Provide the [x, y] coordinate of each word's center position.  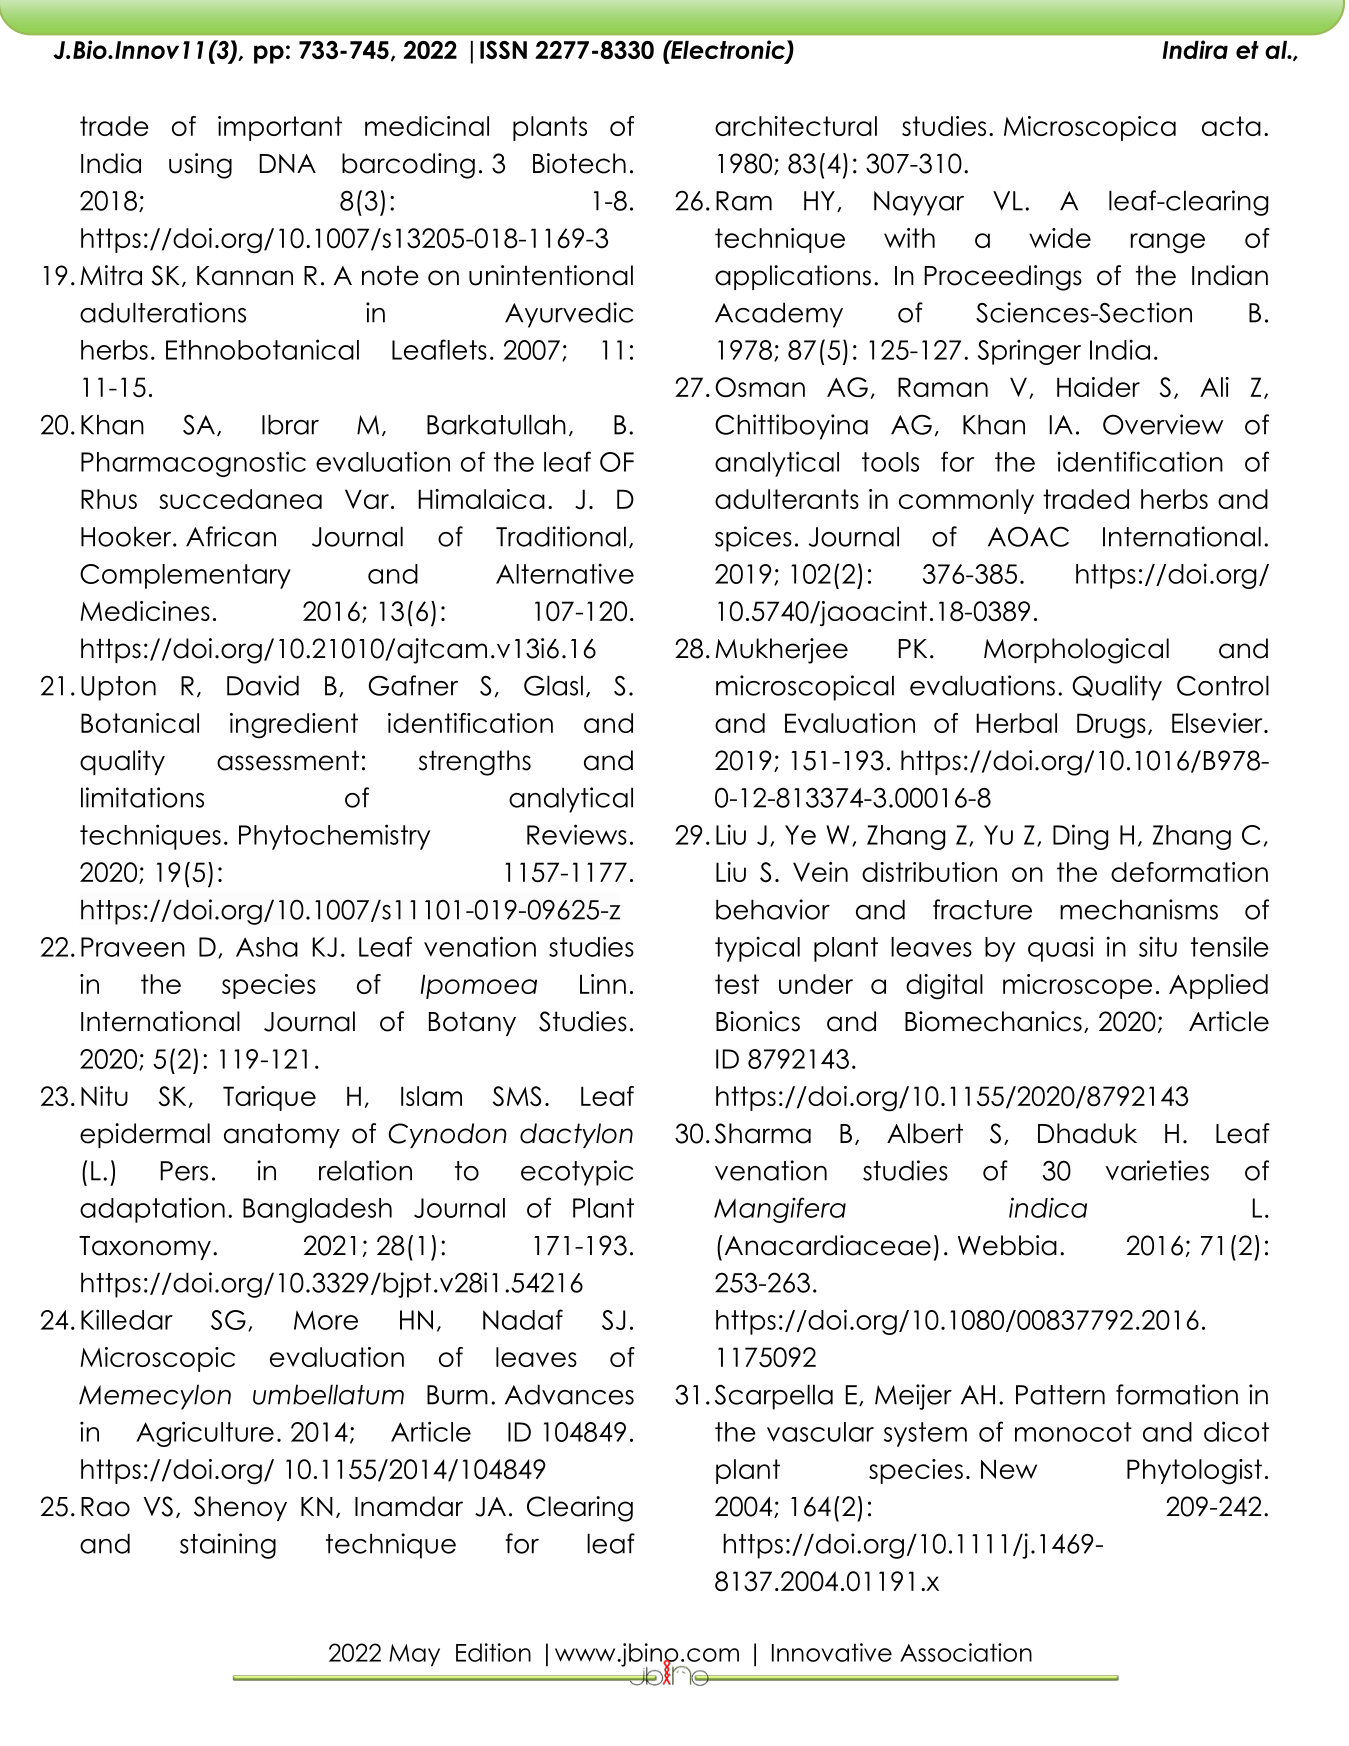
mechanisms [1139, 909]
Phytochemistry [334, 837]
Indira [1195, 49]
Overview [1163, 424]
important [280, 128]
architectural [796, 126]
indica [1048, 1207]
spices [753, 539]
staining [228, 1546]
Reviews [577, 834]
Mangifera [780, 1210]
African [231, 536]
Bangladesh [317, 1210]
